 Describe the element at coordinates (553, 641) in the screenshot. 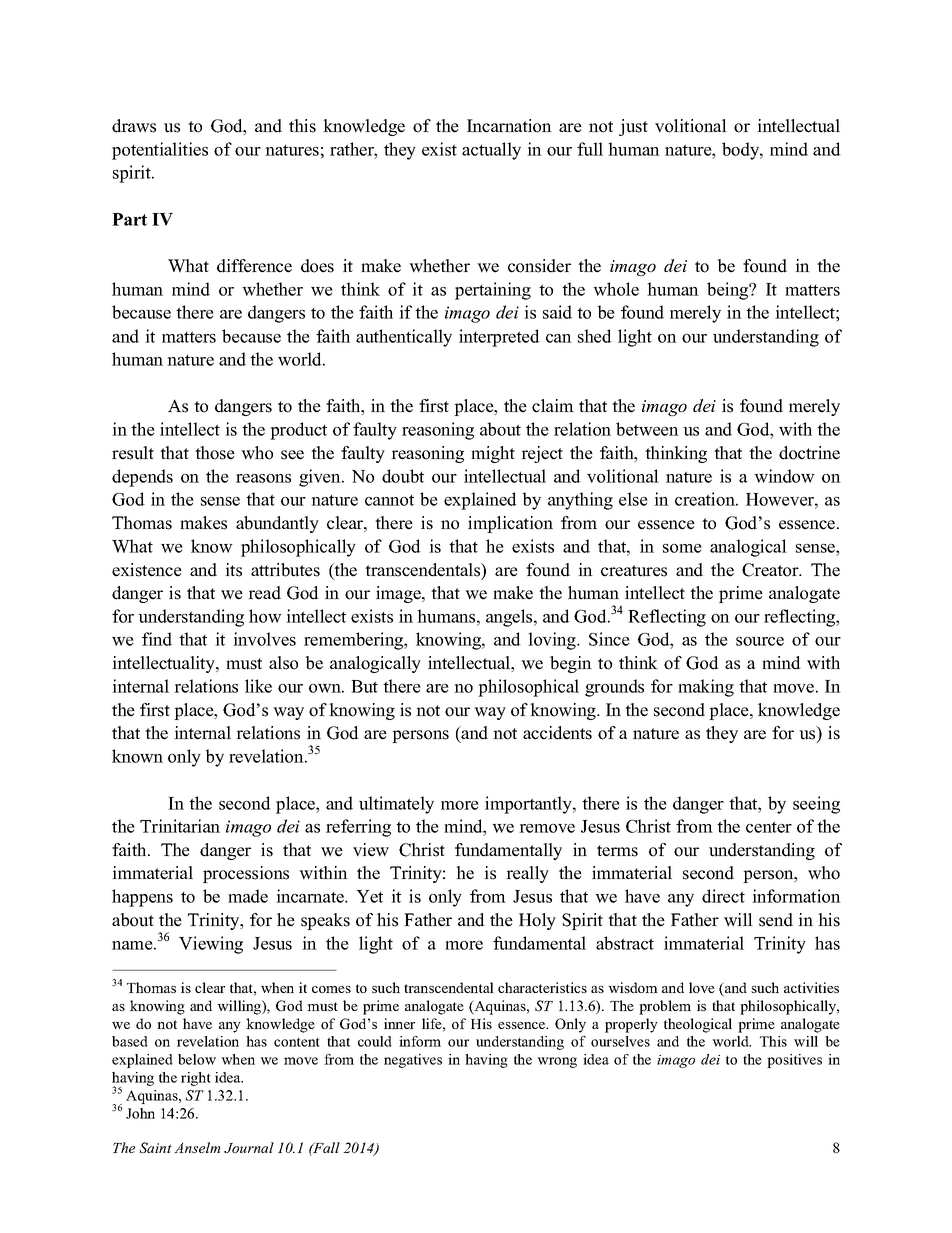

I see `loving` at that location.
